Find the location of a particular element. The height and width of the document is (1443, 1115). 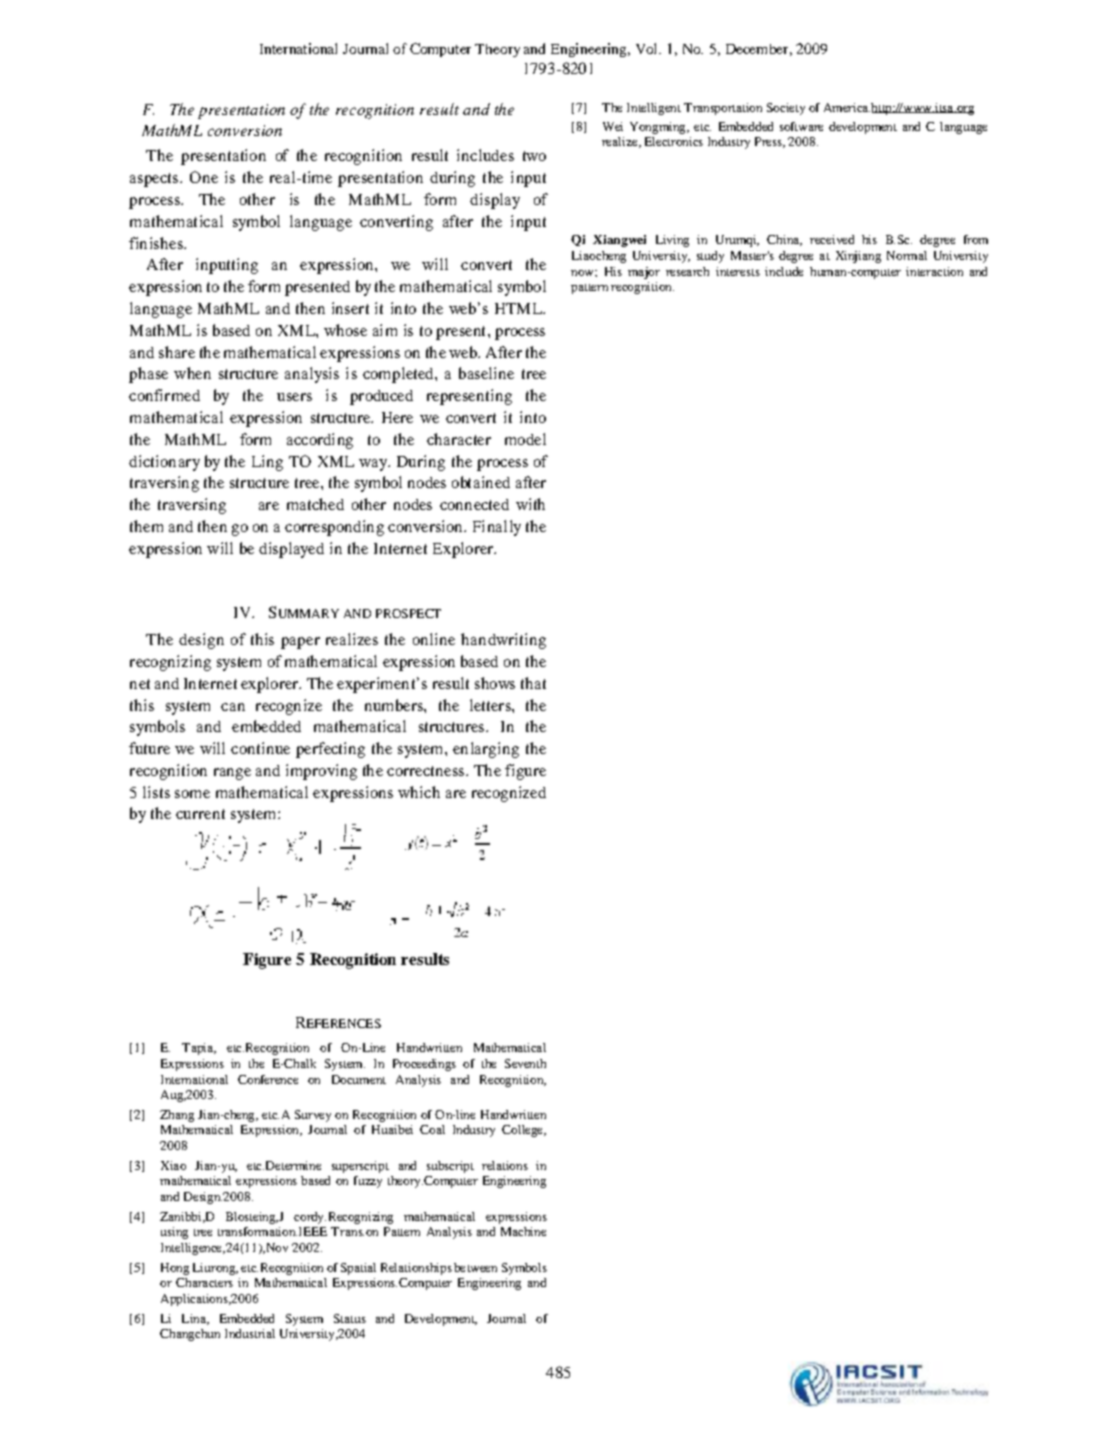

two is located at coordinates (534, 156).
